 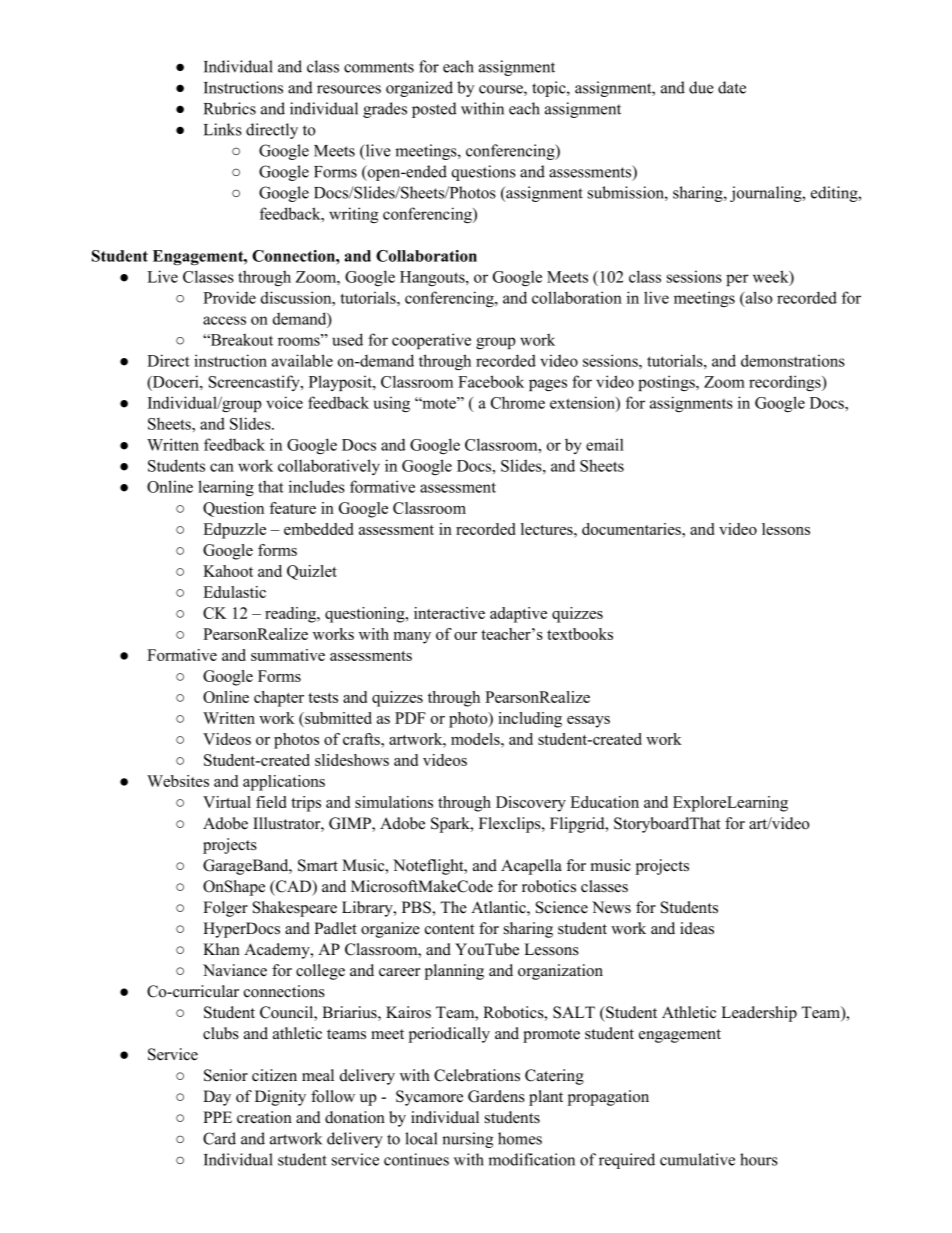 I want to click on documentaries, so click(x=632, y=529).
